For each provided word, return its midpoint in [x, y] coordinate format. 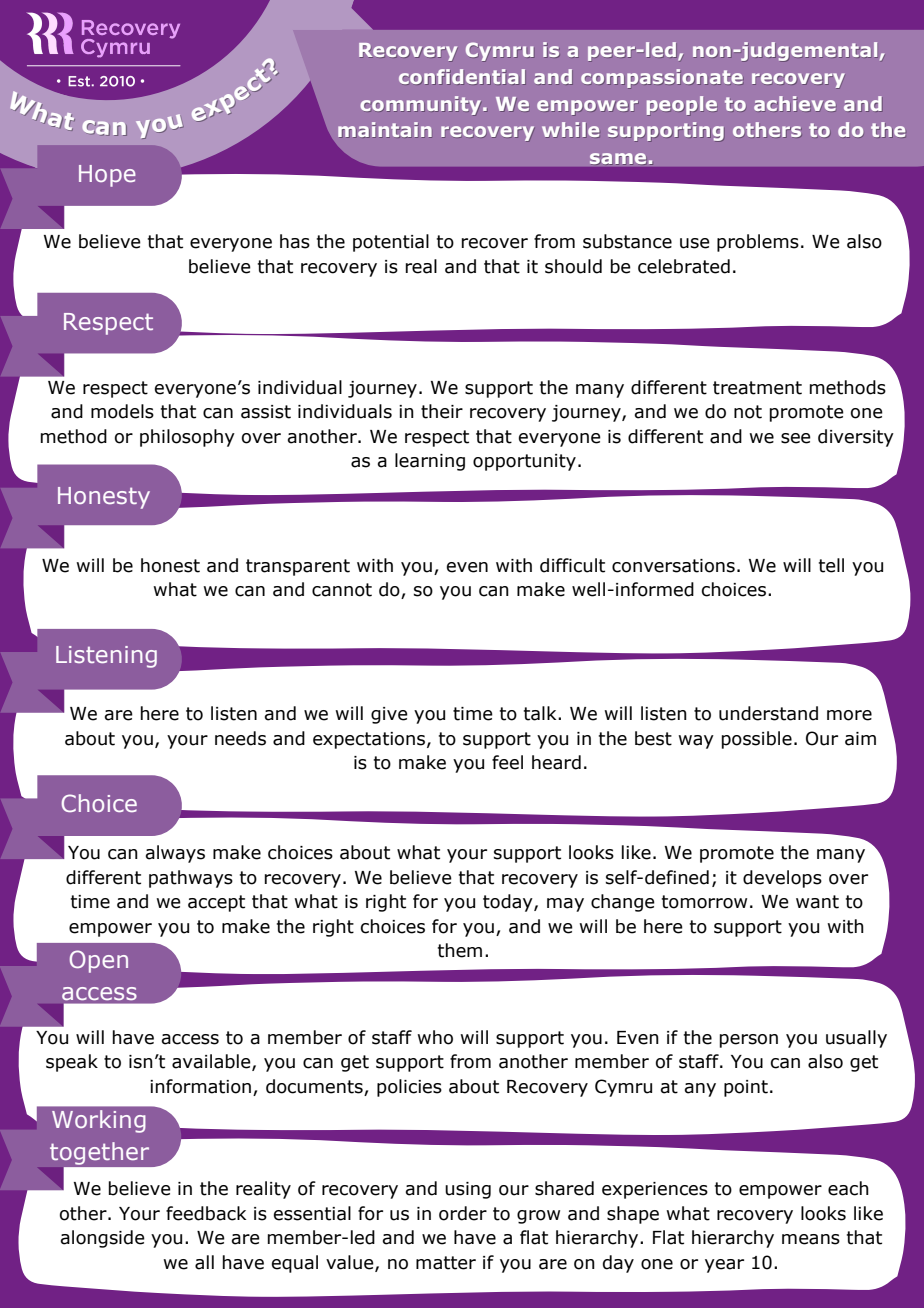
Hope [107, 176]
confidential [462, 77]
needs [240, 738]
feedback [206, 1213]
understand [768, 713]
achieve [795, 104]
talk [541, 713]
